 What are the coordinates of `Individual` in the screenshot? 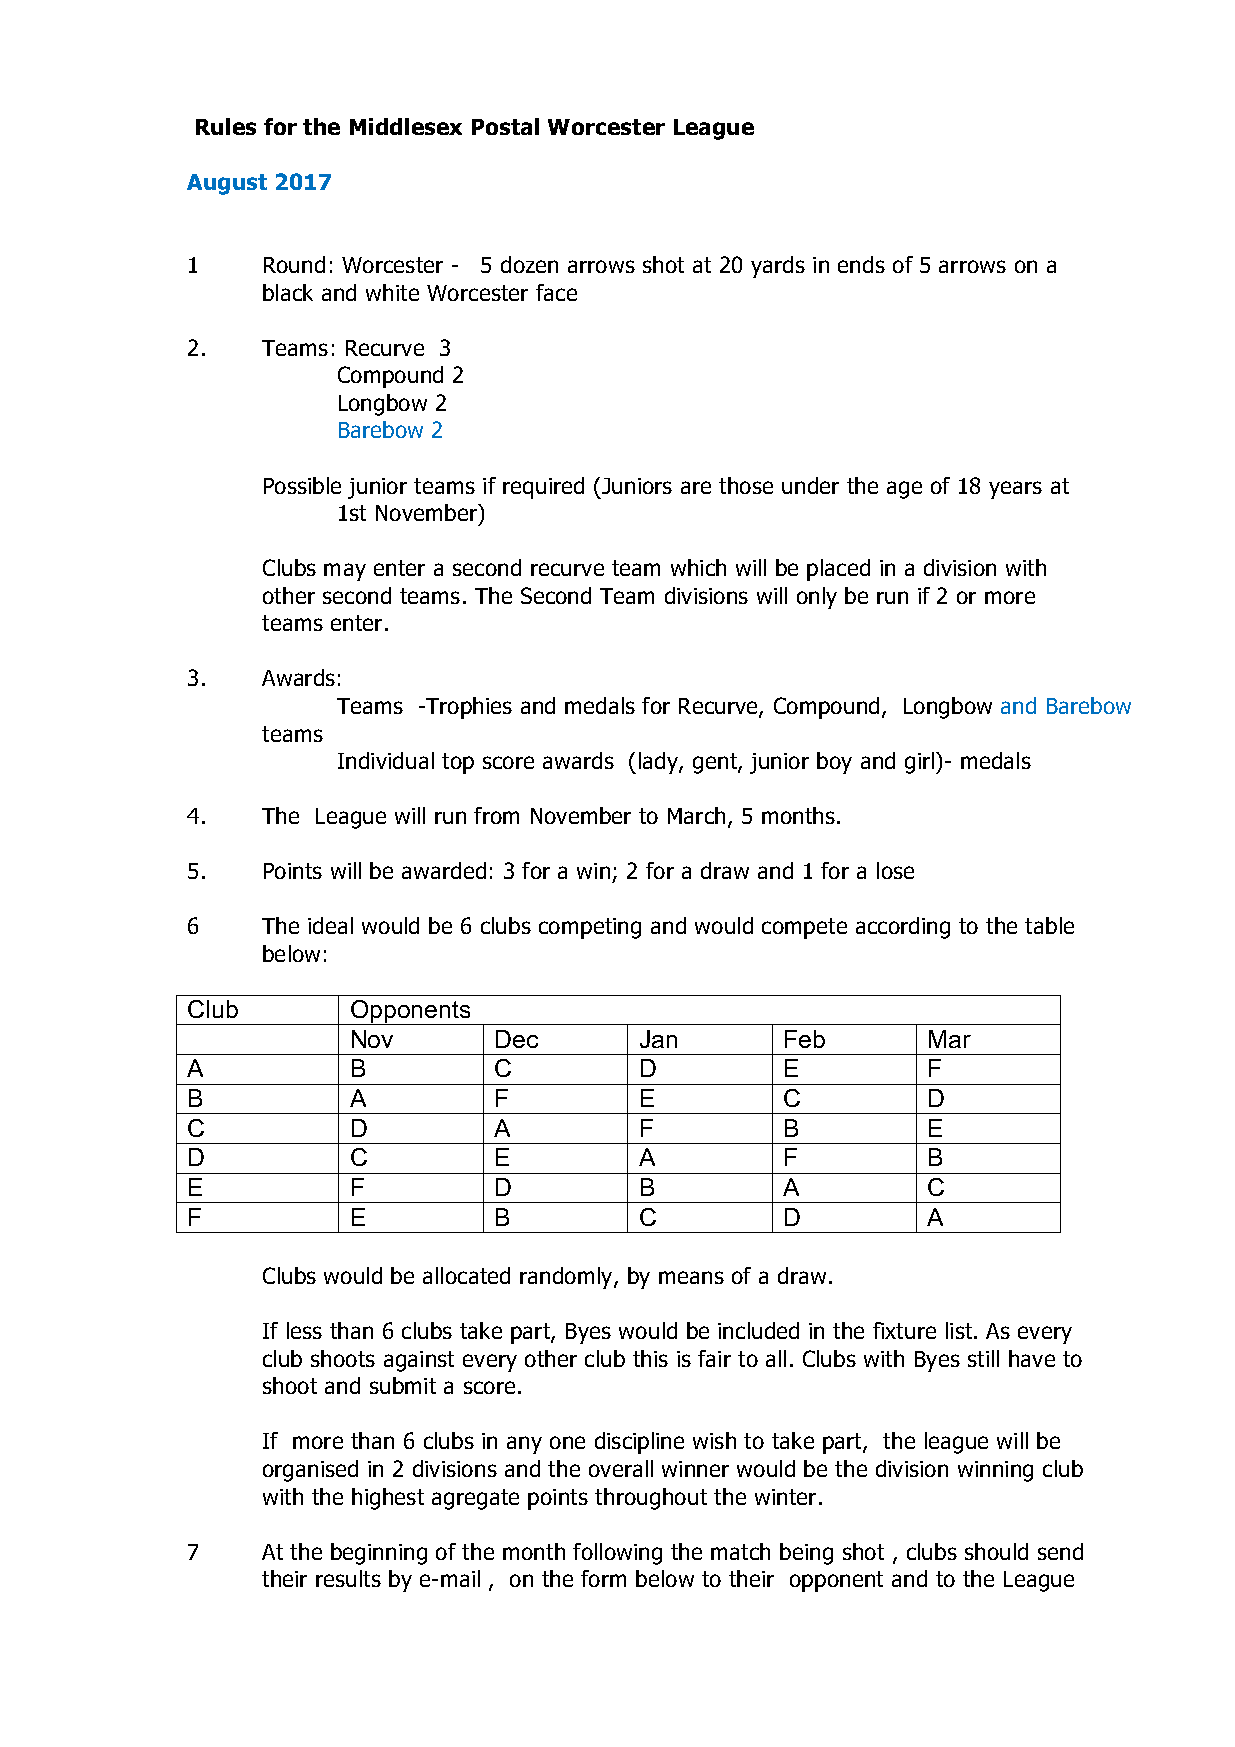 It's located at (386, 760).
